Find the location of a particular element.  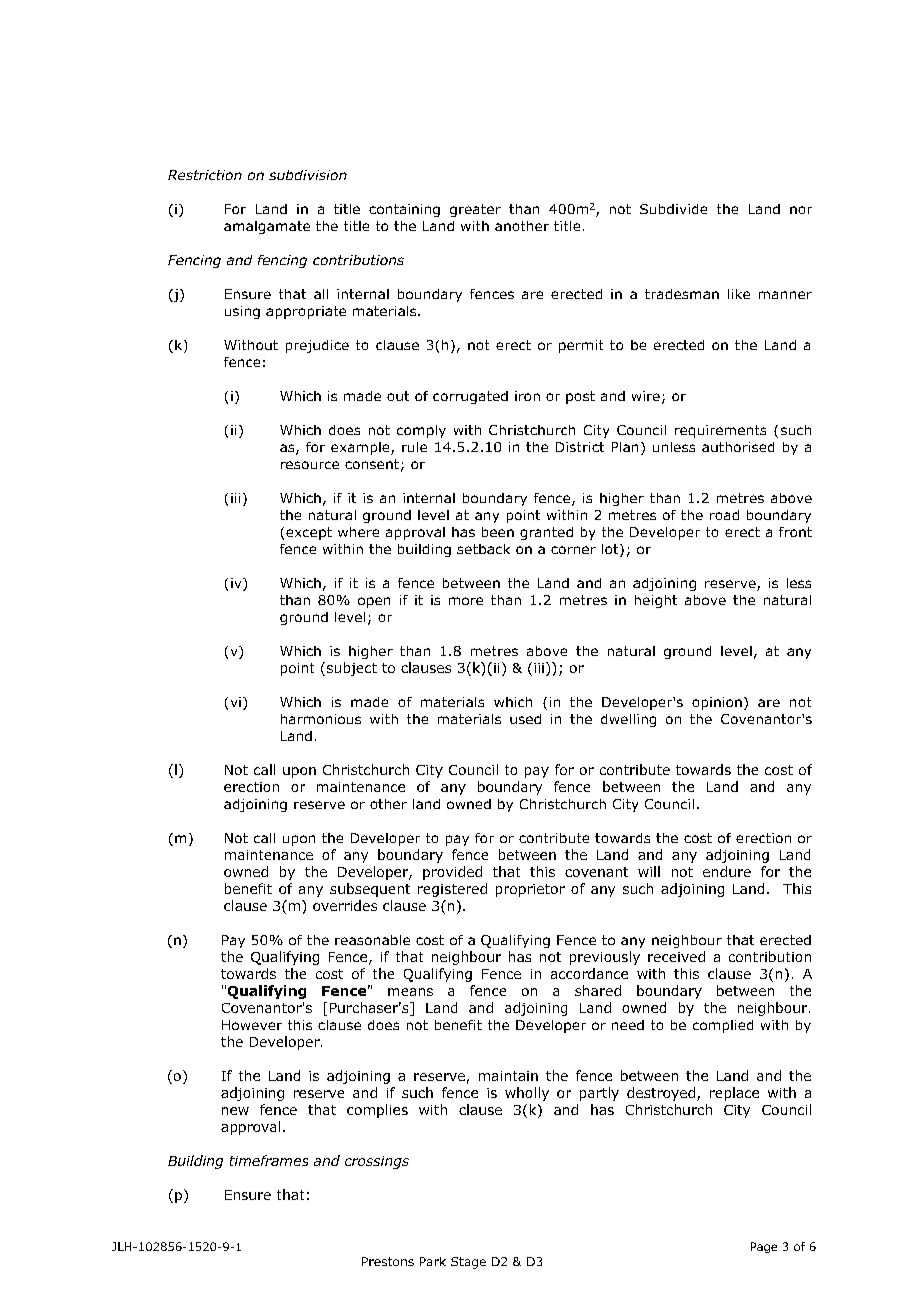

except is located at coordinates (309, 533).
